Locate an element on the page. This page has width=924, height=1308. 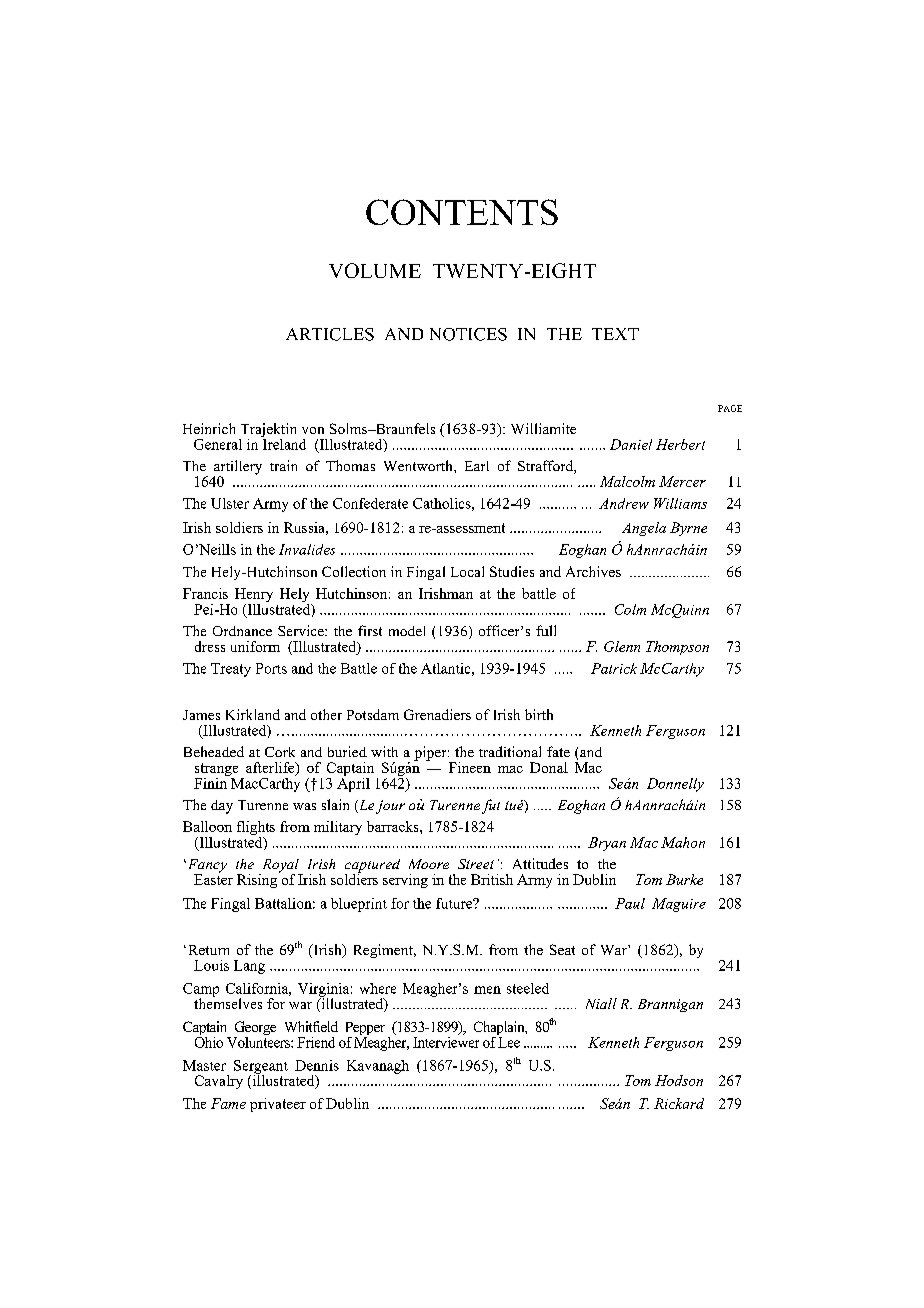
Interviewer is located at coordinates (446, 1041).
